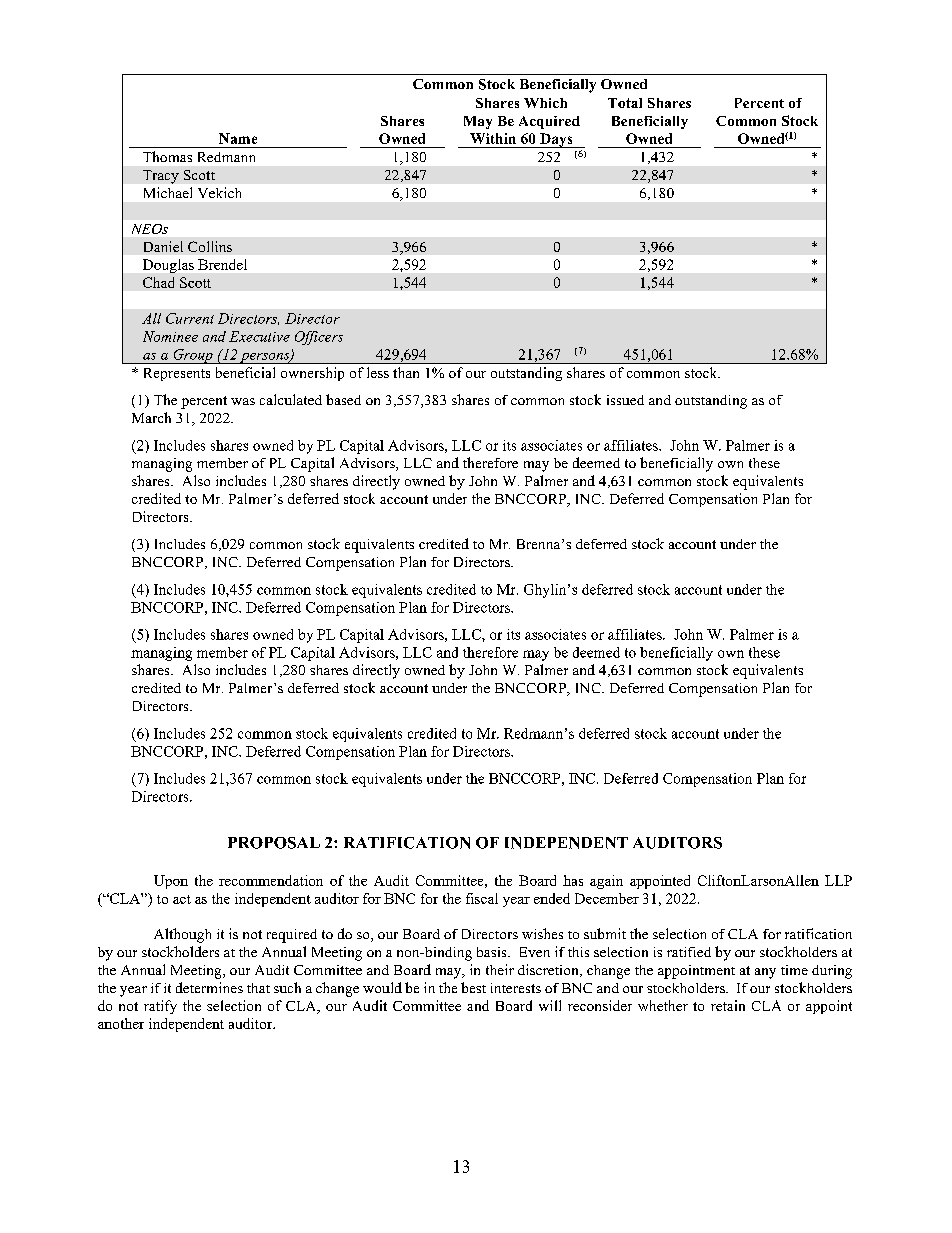 The height and width of the screenshot is (1233, 952). Describe the element at coordinates (473, 987) in the screenshot. I see `best` at that location.
